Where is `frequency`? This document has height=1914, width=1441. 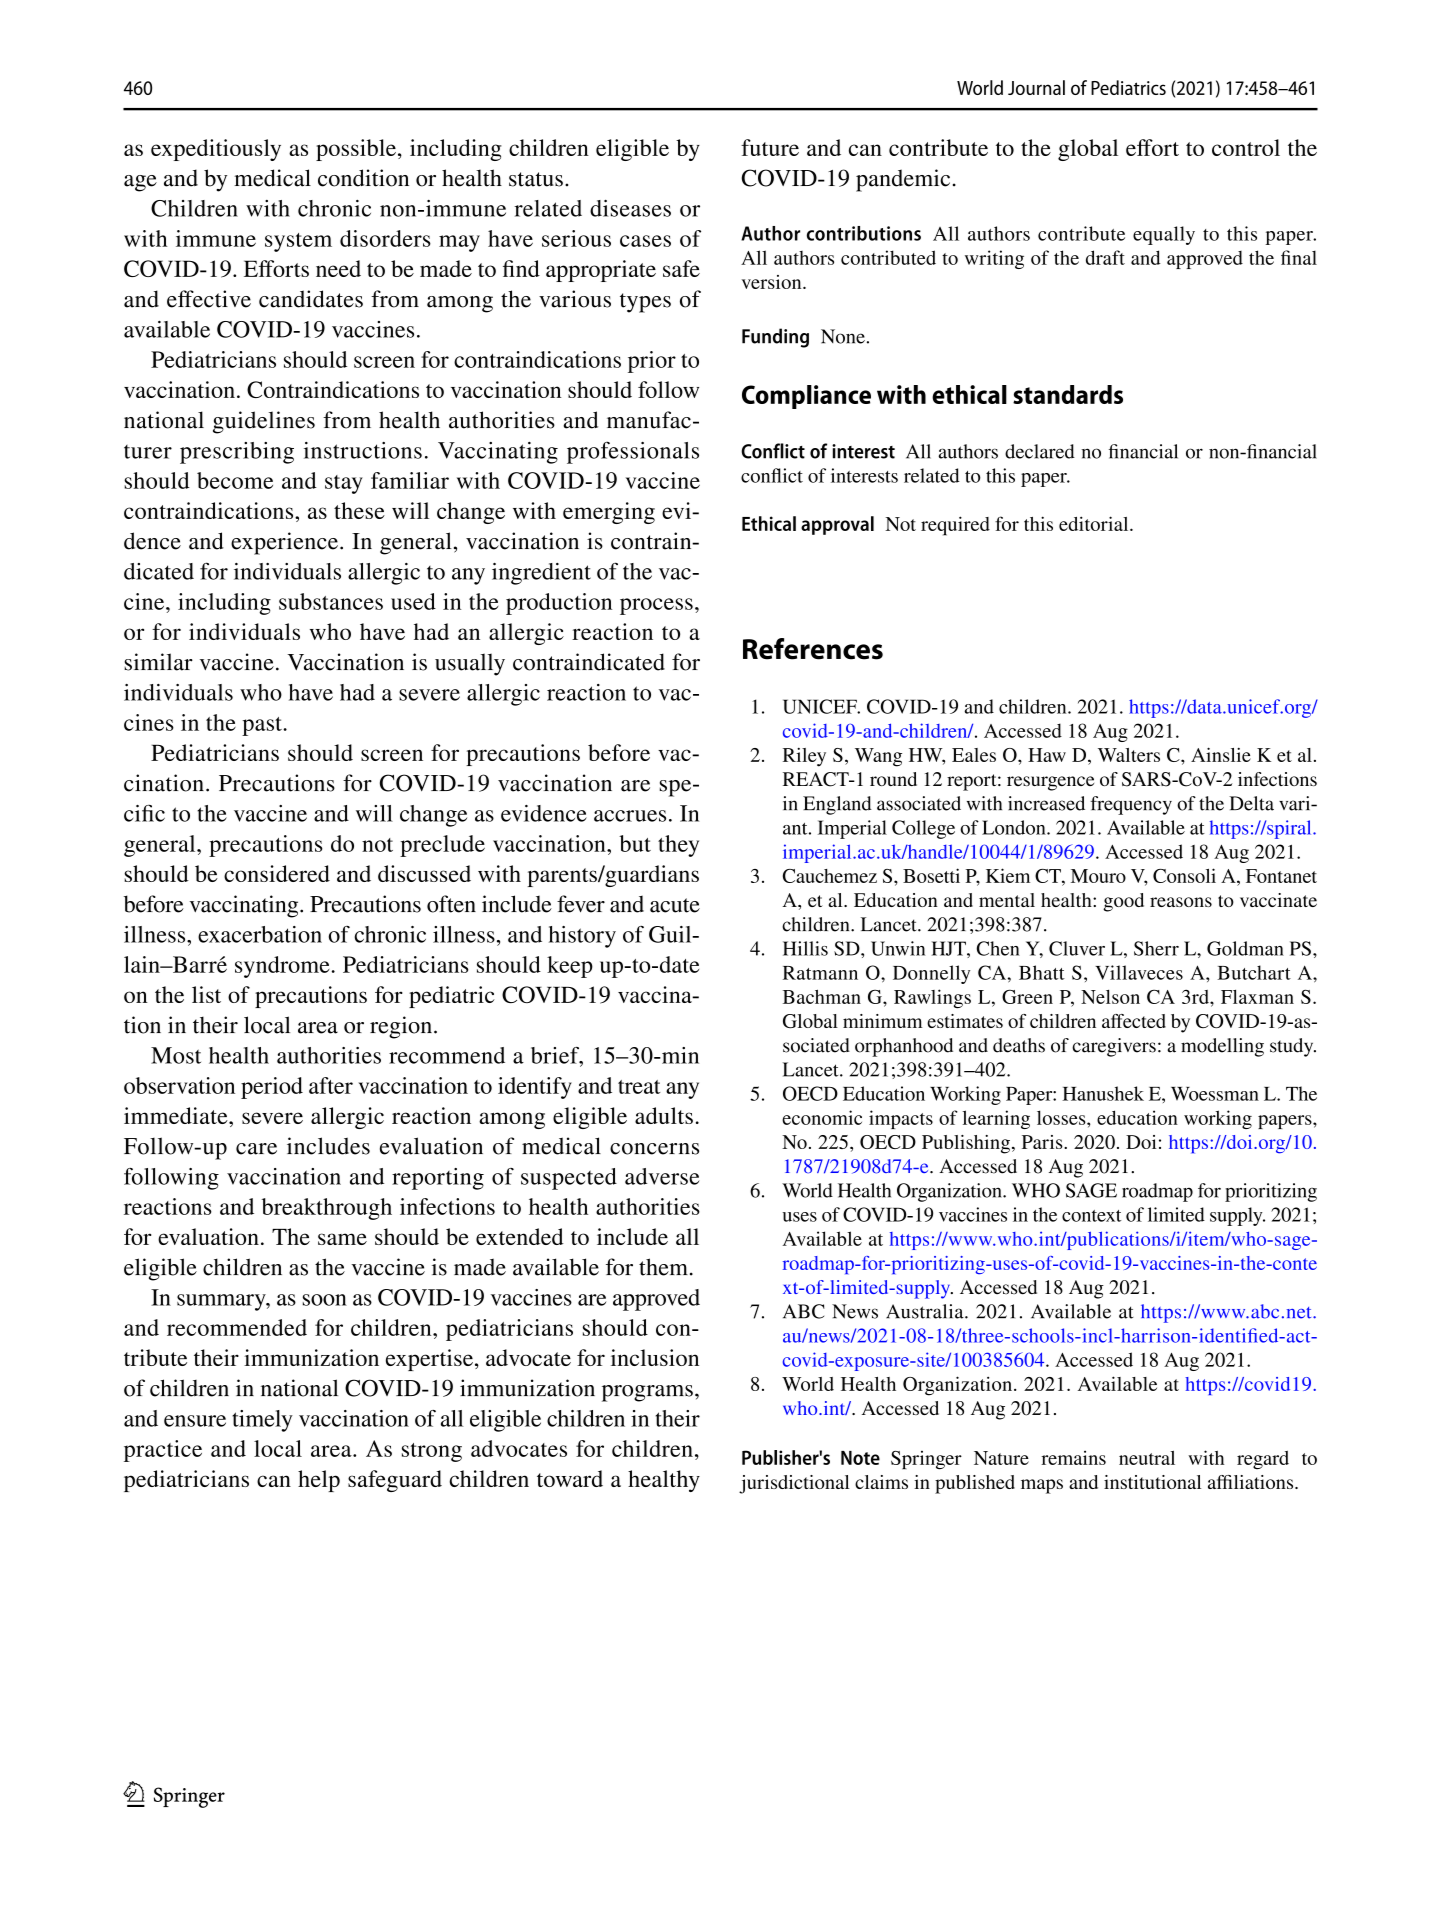 frequency is located at coordinates (1131, 805).
